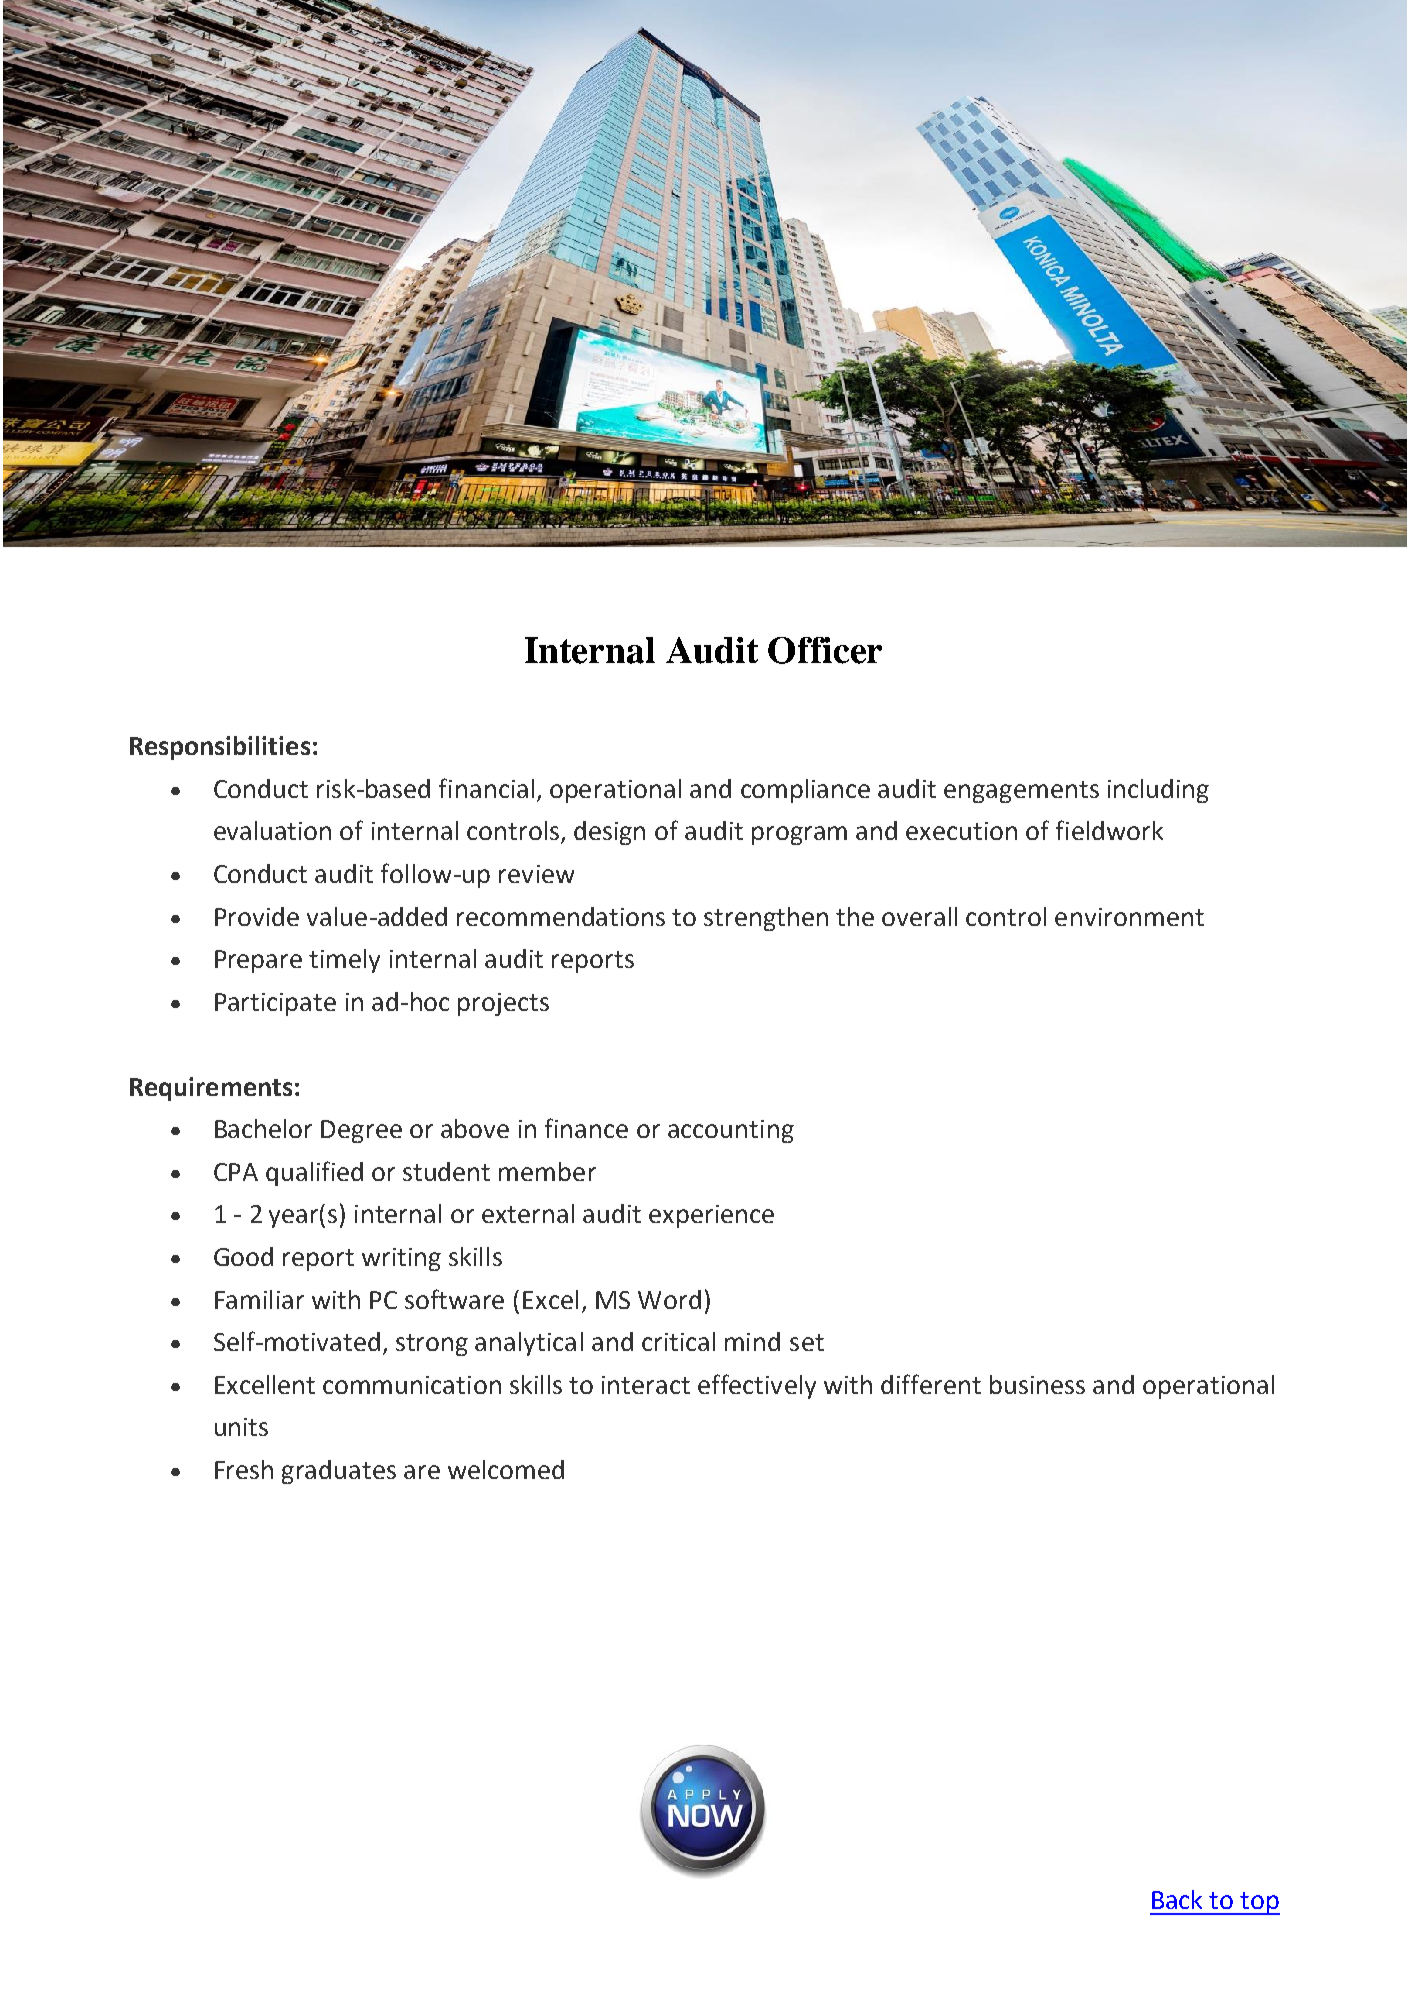 The width and height of the screenshot is (1407, 1990). I want to click on business, so click(1037, 1384).
